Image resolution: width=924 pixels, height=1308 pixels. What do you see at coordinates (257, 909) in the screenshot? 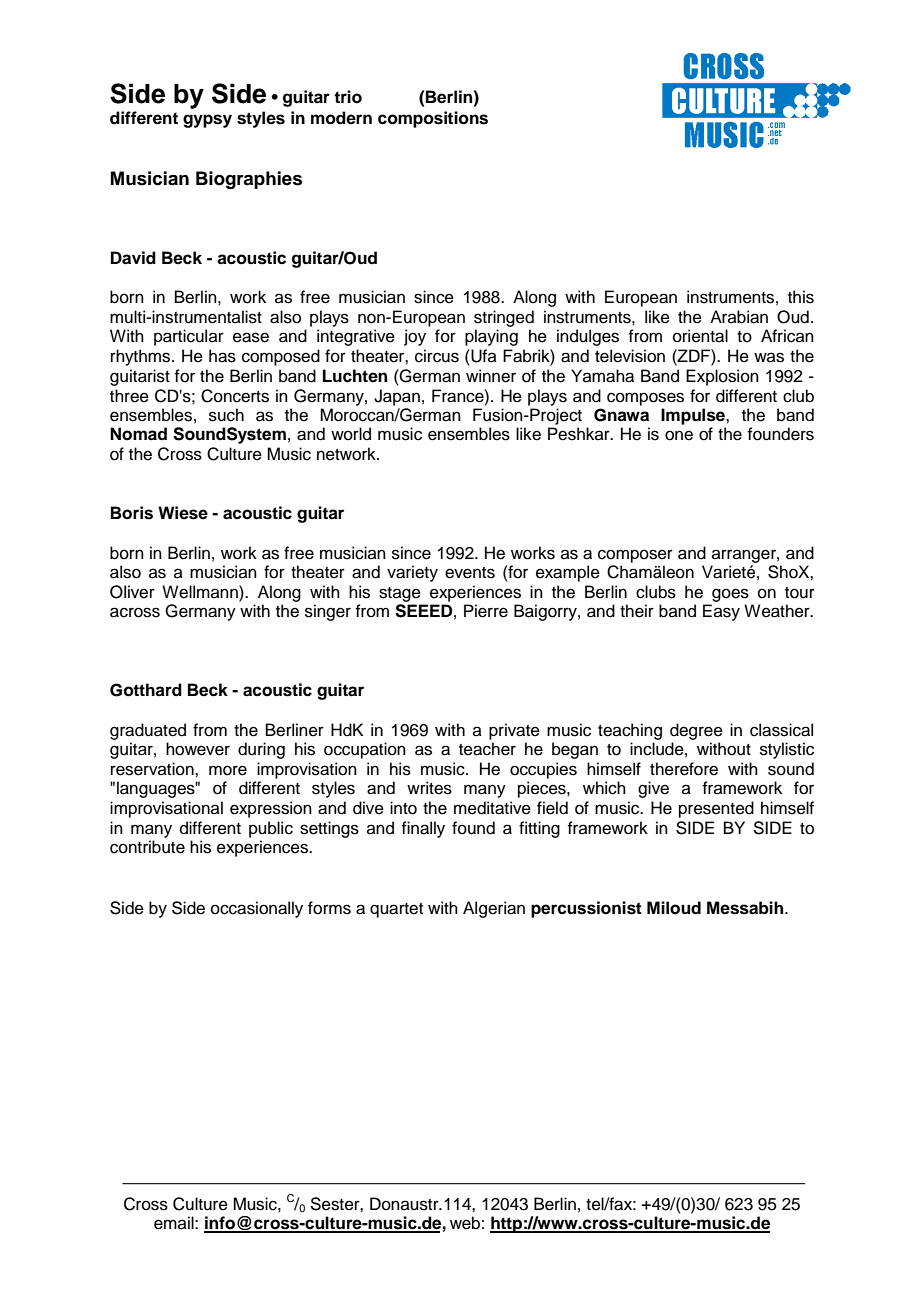
I see `occasionally` at bounding box center [257, 909].
